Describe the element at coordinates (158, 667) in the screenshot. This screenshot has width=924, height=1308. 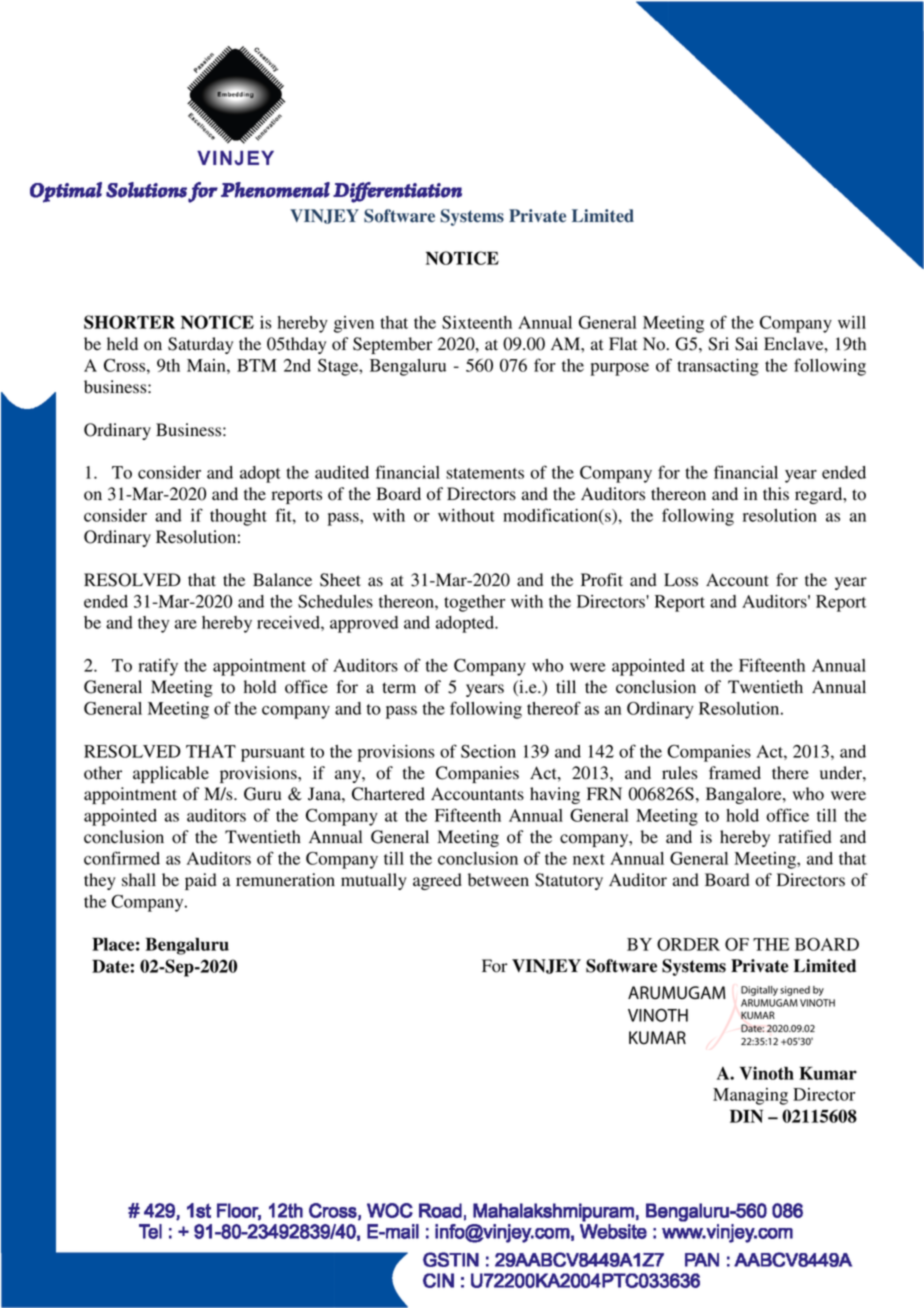
I see `ratify` at that location.
